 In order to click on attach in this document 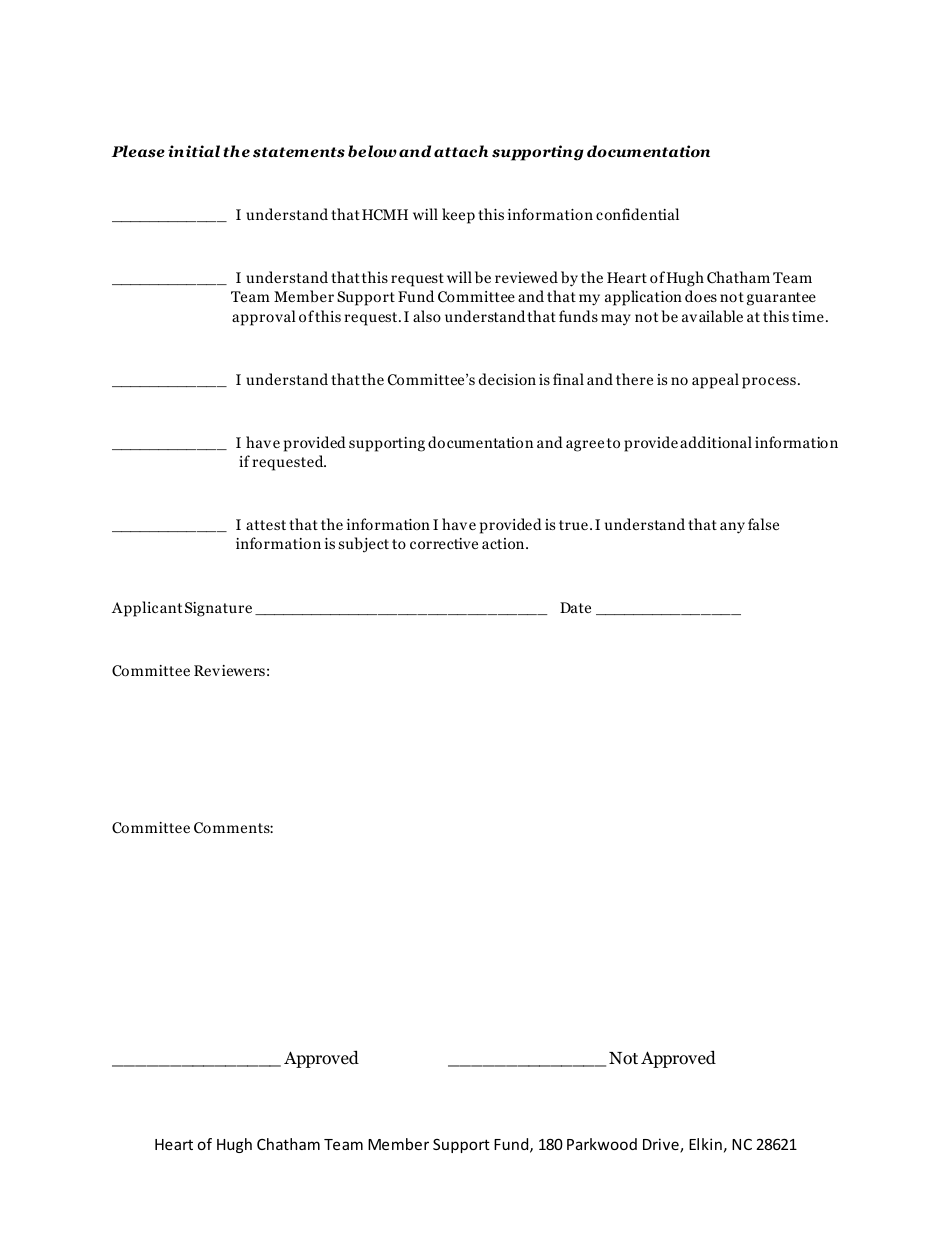, I will do `click(461, 151)`.
